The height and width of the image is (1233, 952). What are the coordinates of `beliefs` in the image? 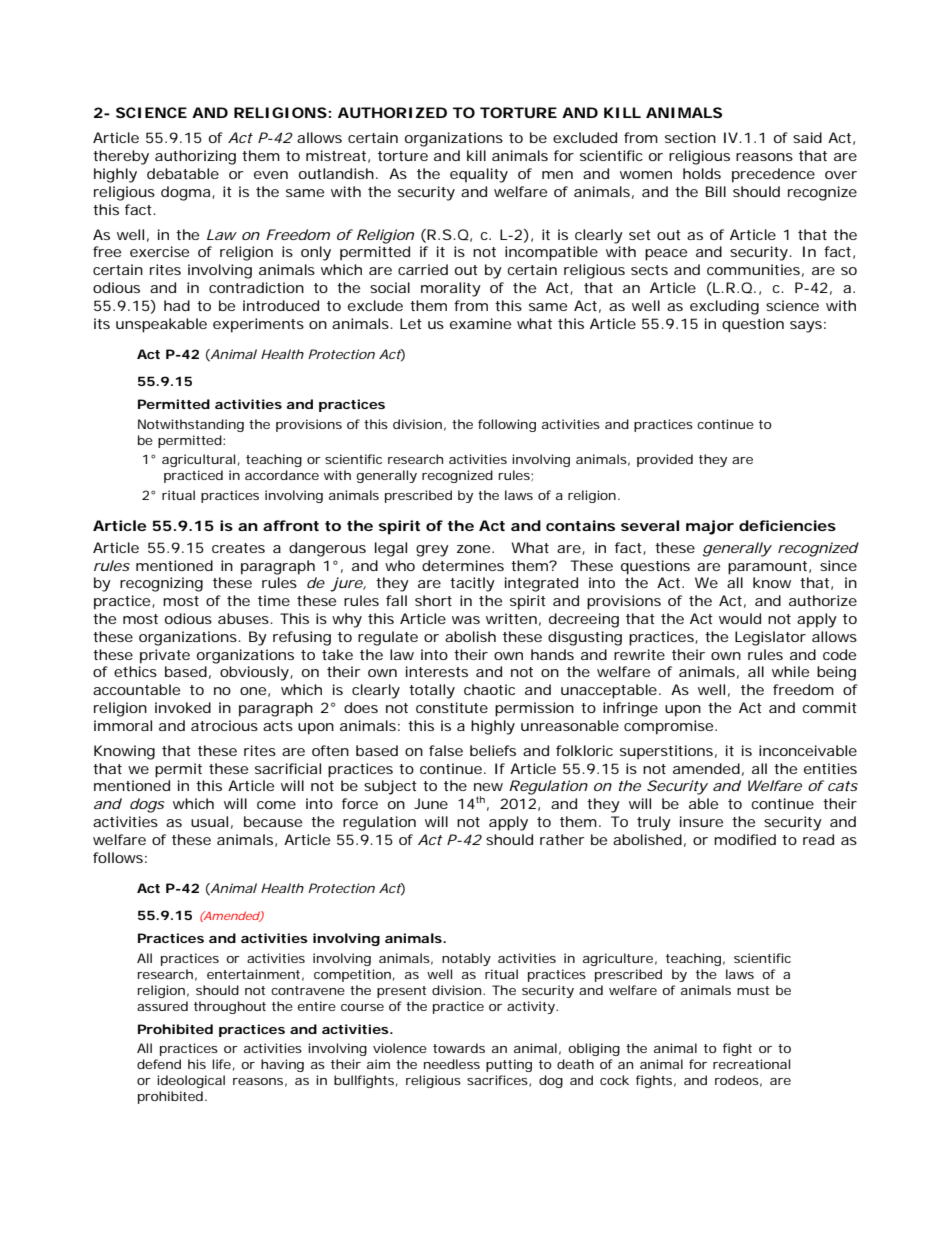 It's located at (493, 750).
